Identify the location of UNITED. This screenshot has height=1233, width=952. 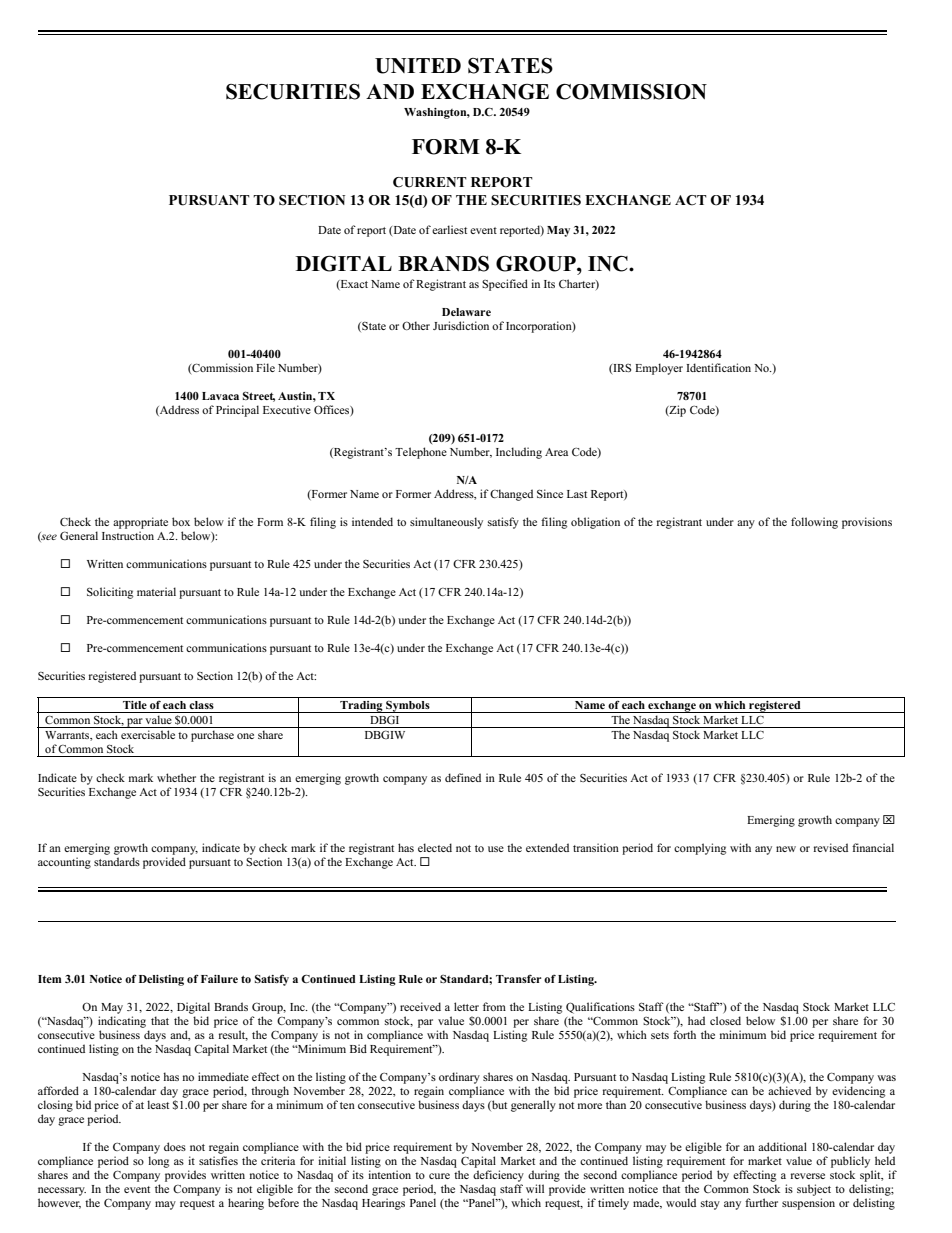
(418, 66).
